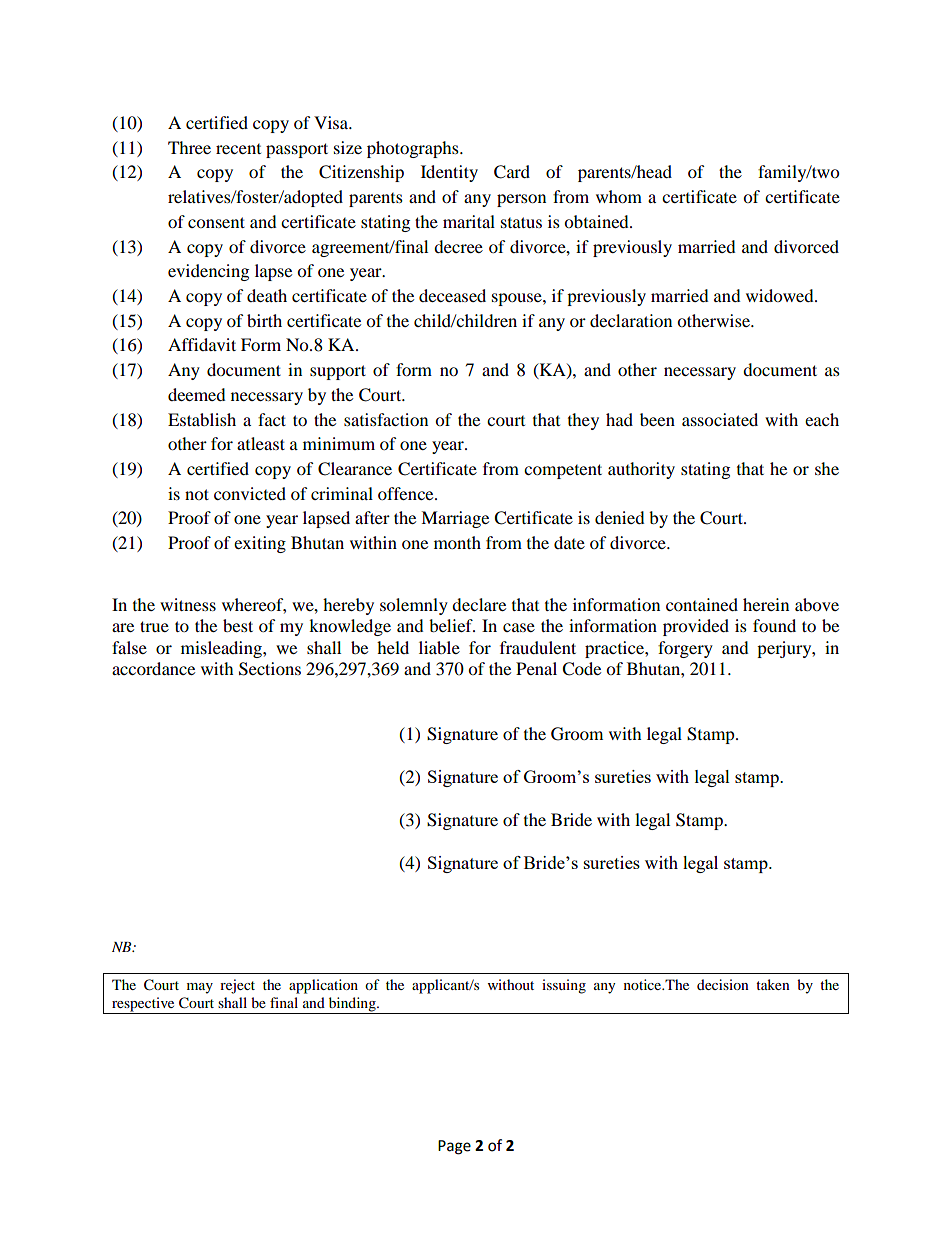 The height and width of the document is (1233, 952). I want to click on decision, so click(723, 984).
